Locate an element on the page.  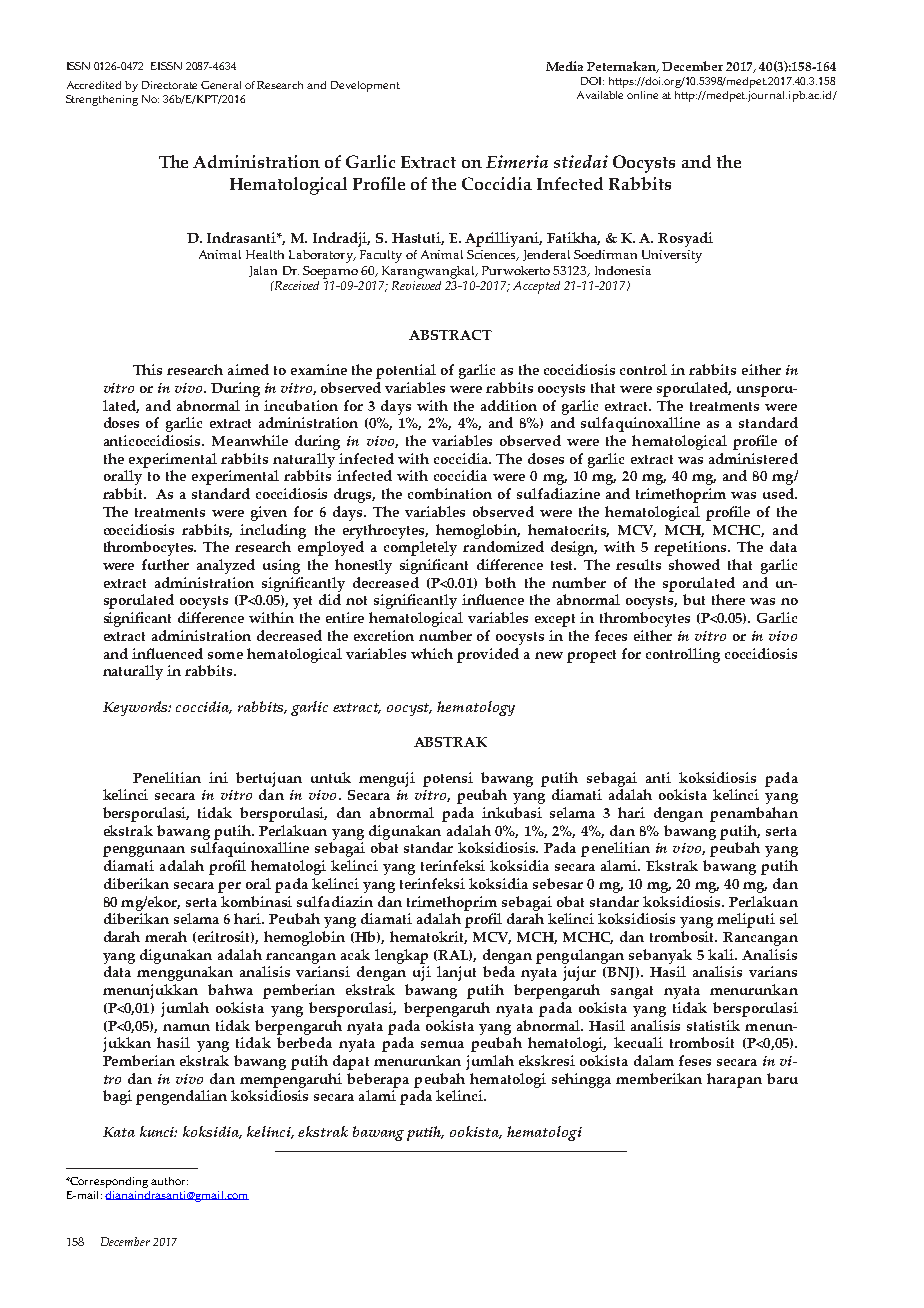
Development is located at coordinates (365, 86).
